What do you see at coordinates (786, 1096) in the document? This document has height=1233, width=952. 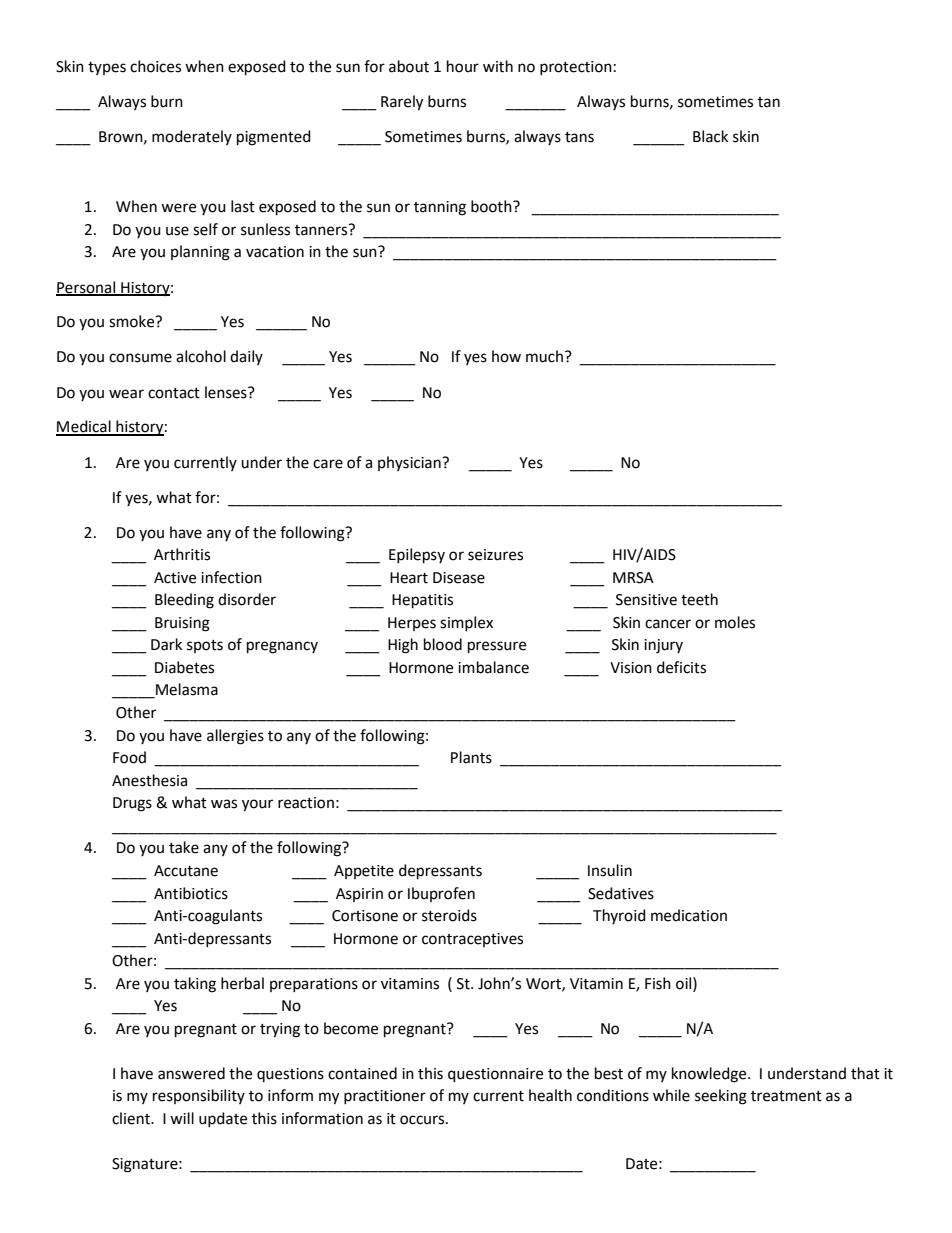 I see `treatment` at bounding box center [786, 1096].
